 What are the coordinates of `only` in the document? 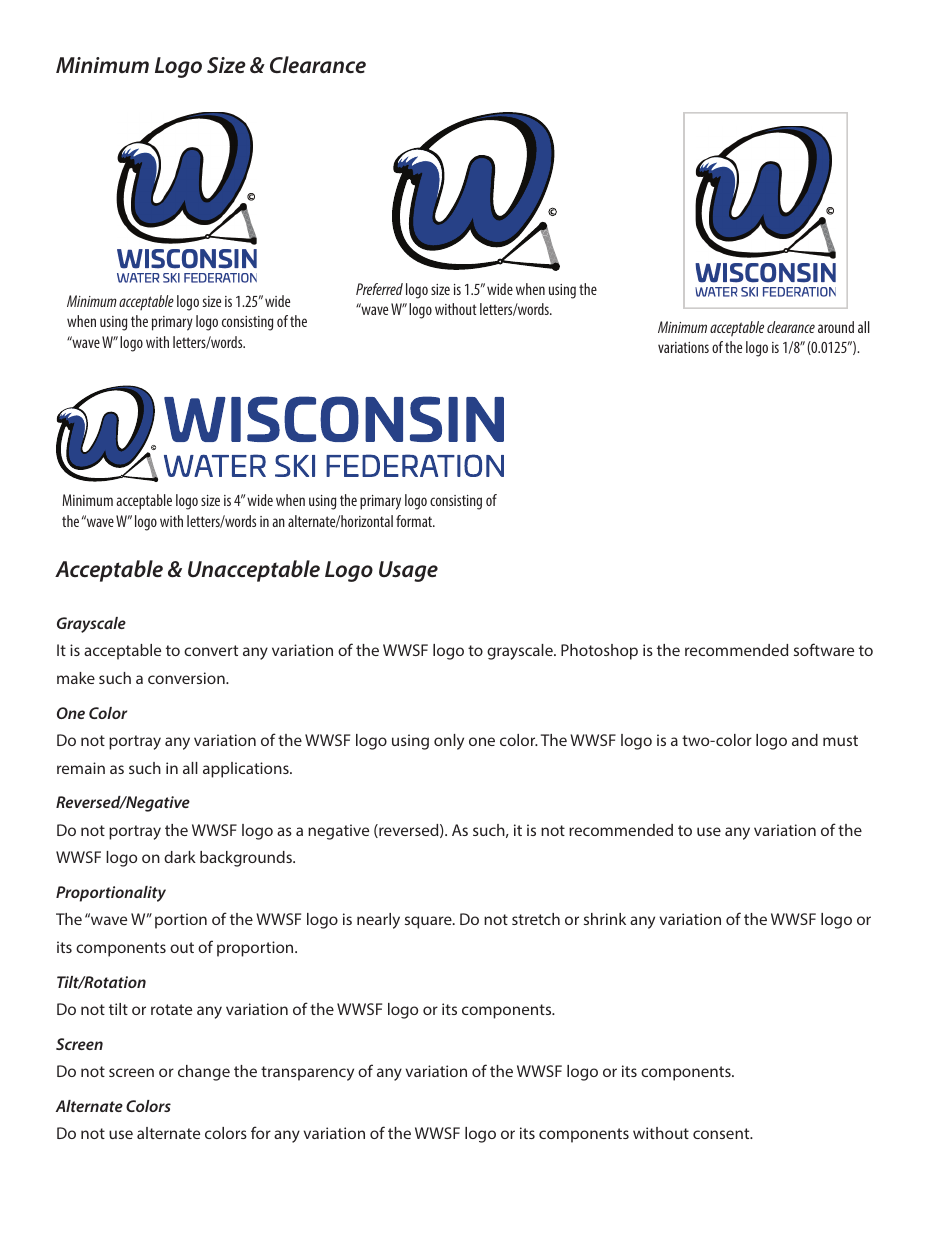 It's located at (449, 742).
